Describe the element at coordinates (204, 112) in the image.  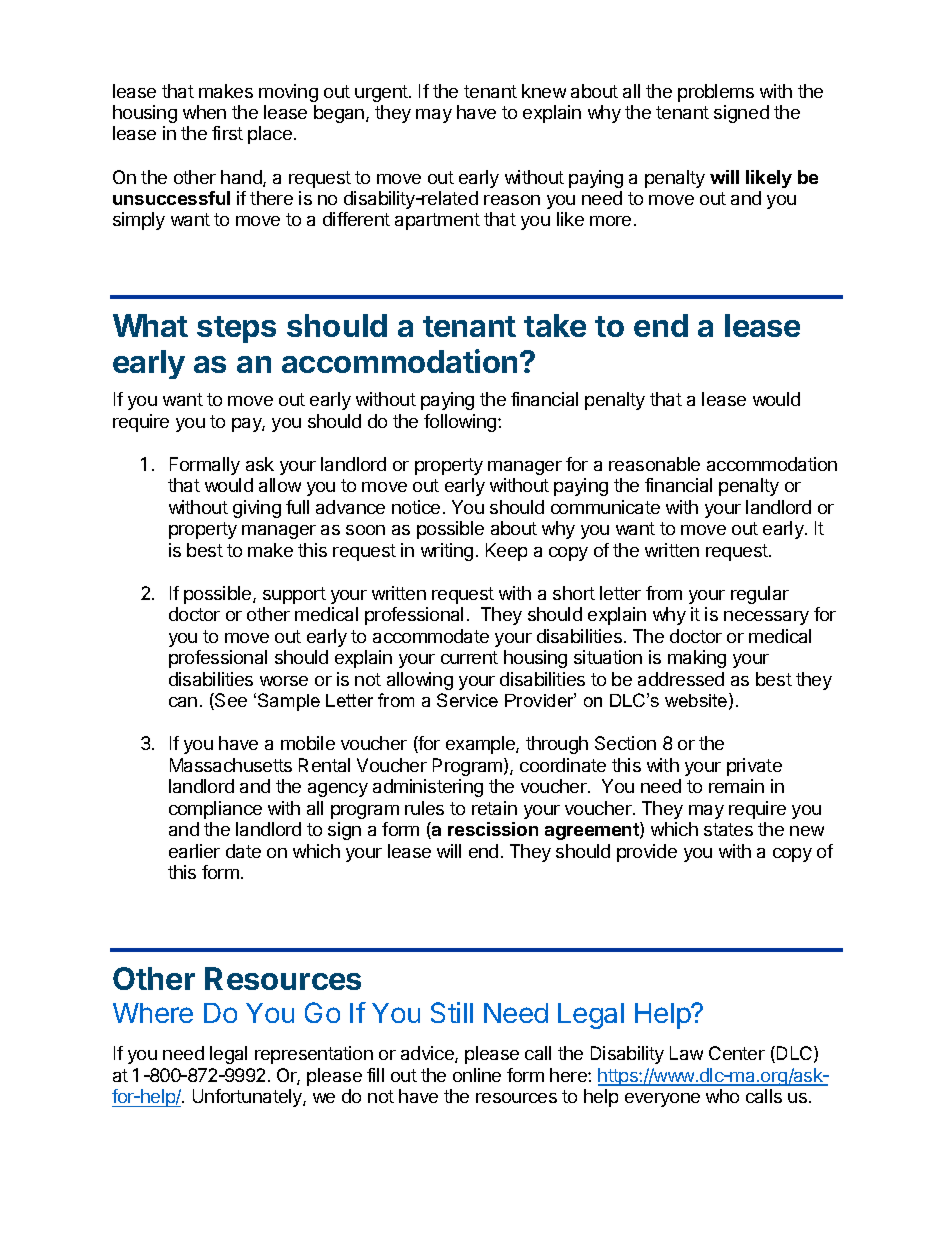
I see `when` at that location.
